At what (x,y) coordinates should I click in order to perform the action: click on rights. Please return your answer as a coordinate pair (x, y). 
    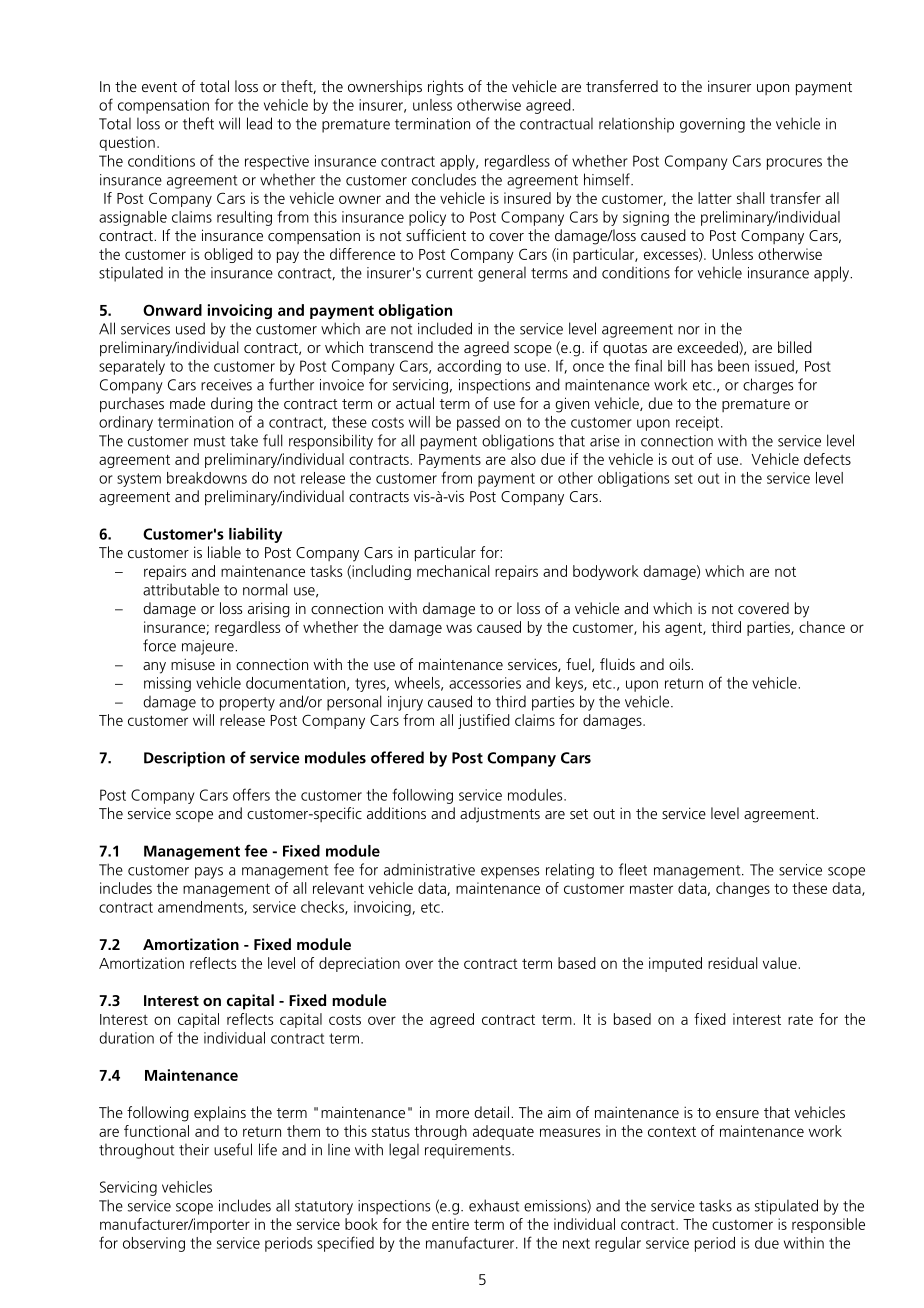
    Looking at the image, I should click on (445, 88).
